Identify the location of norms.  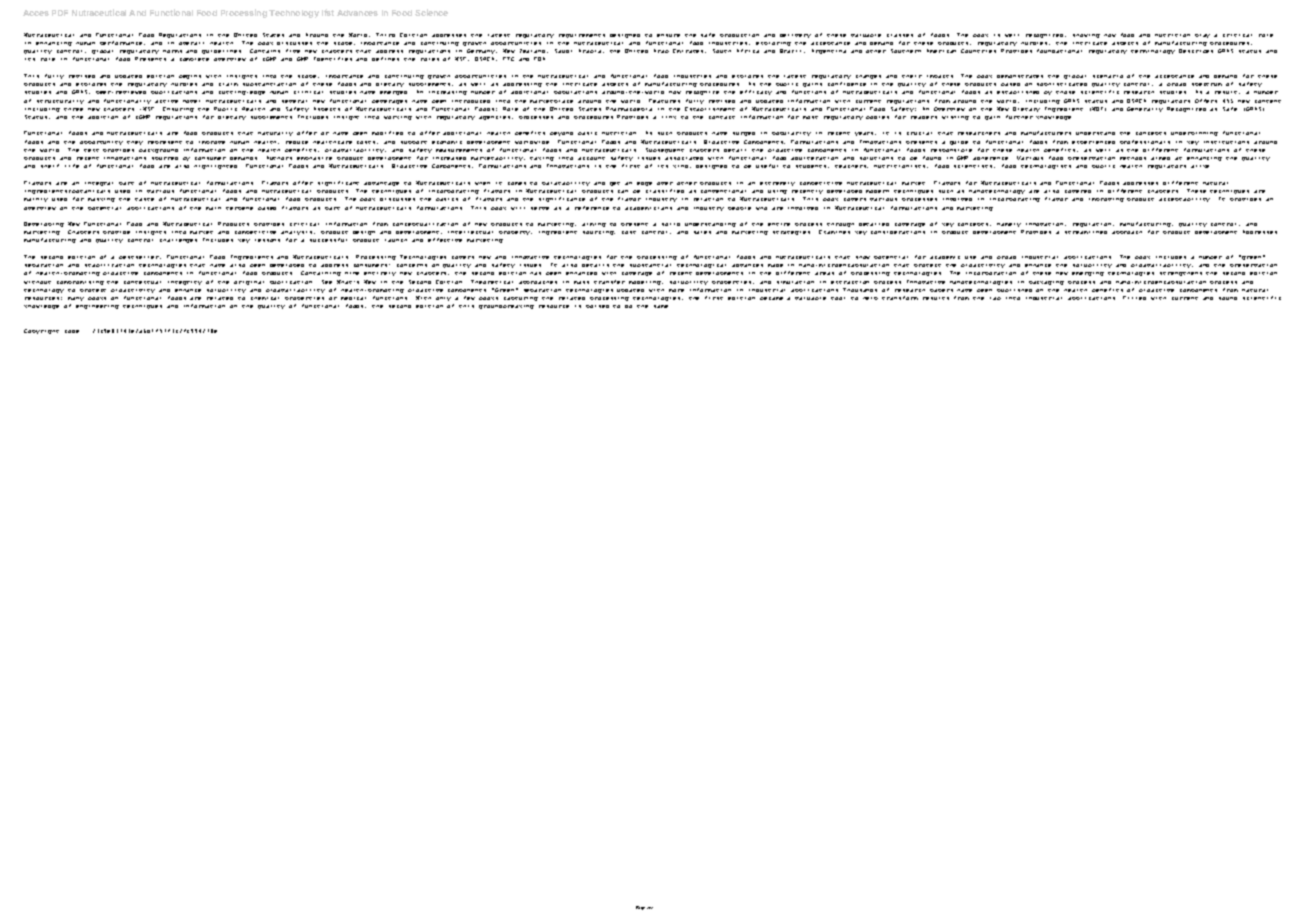
(172, 51).
